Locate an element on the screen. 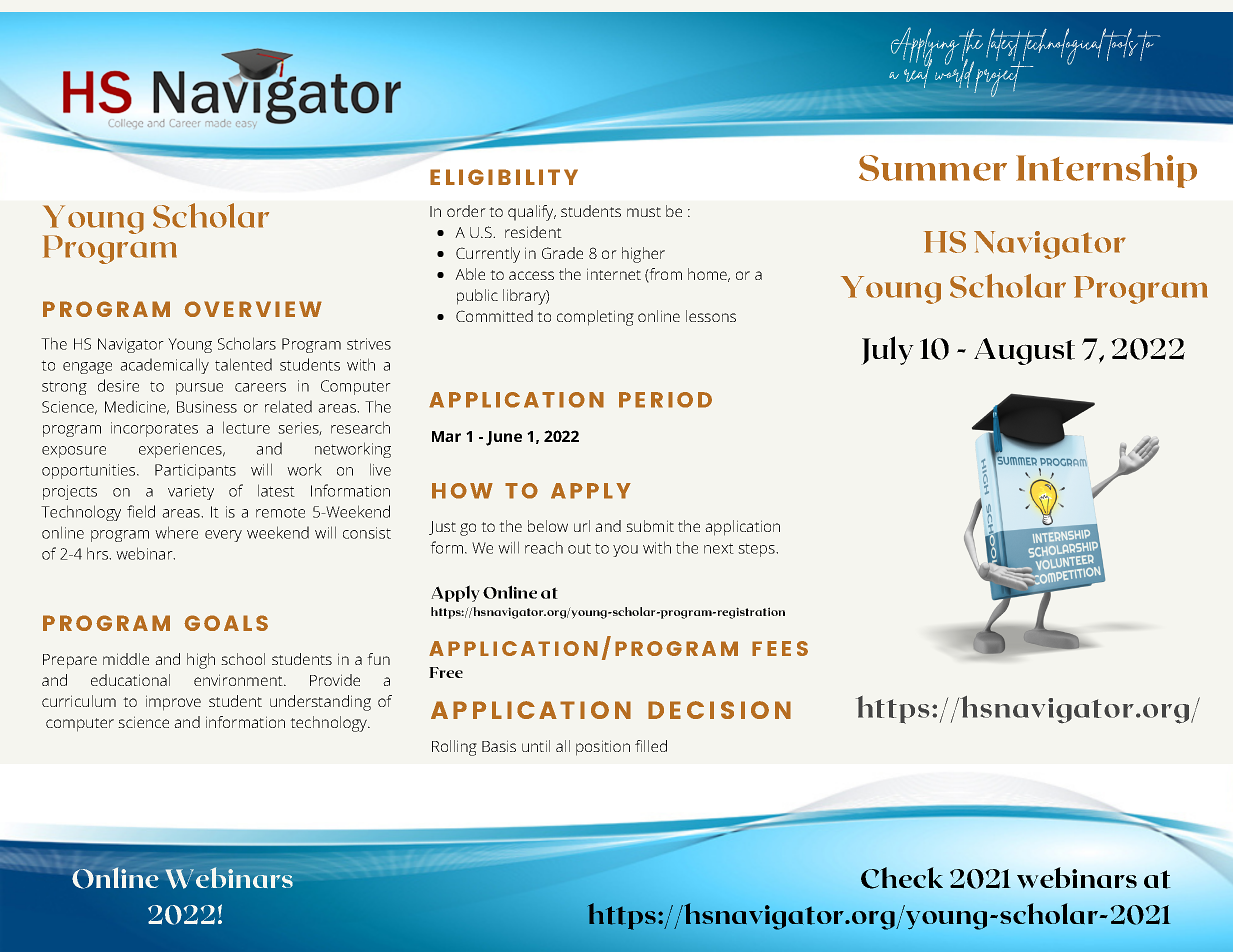  Rolling is located at coordinates (454, 748).
